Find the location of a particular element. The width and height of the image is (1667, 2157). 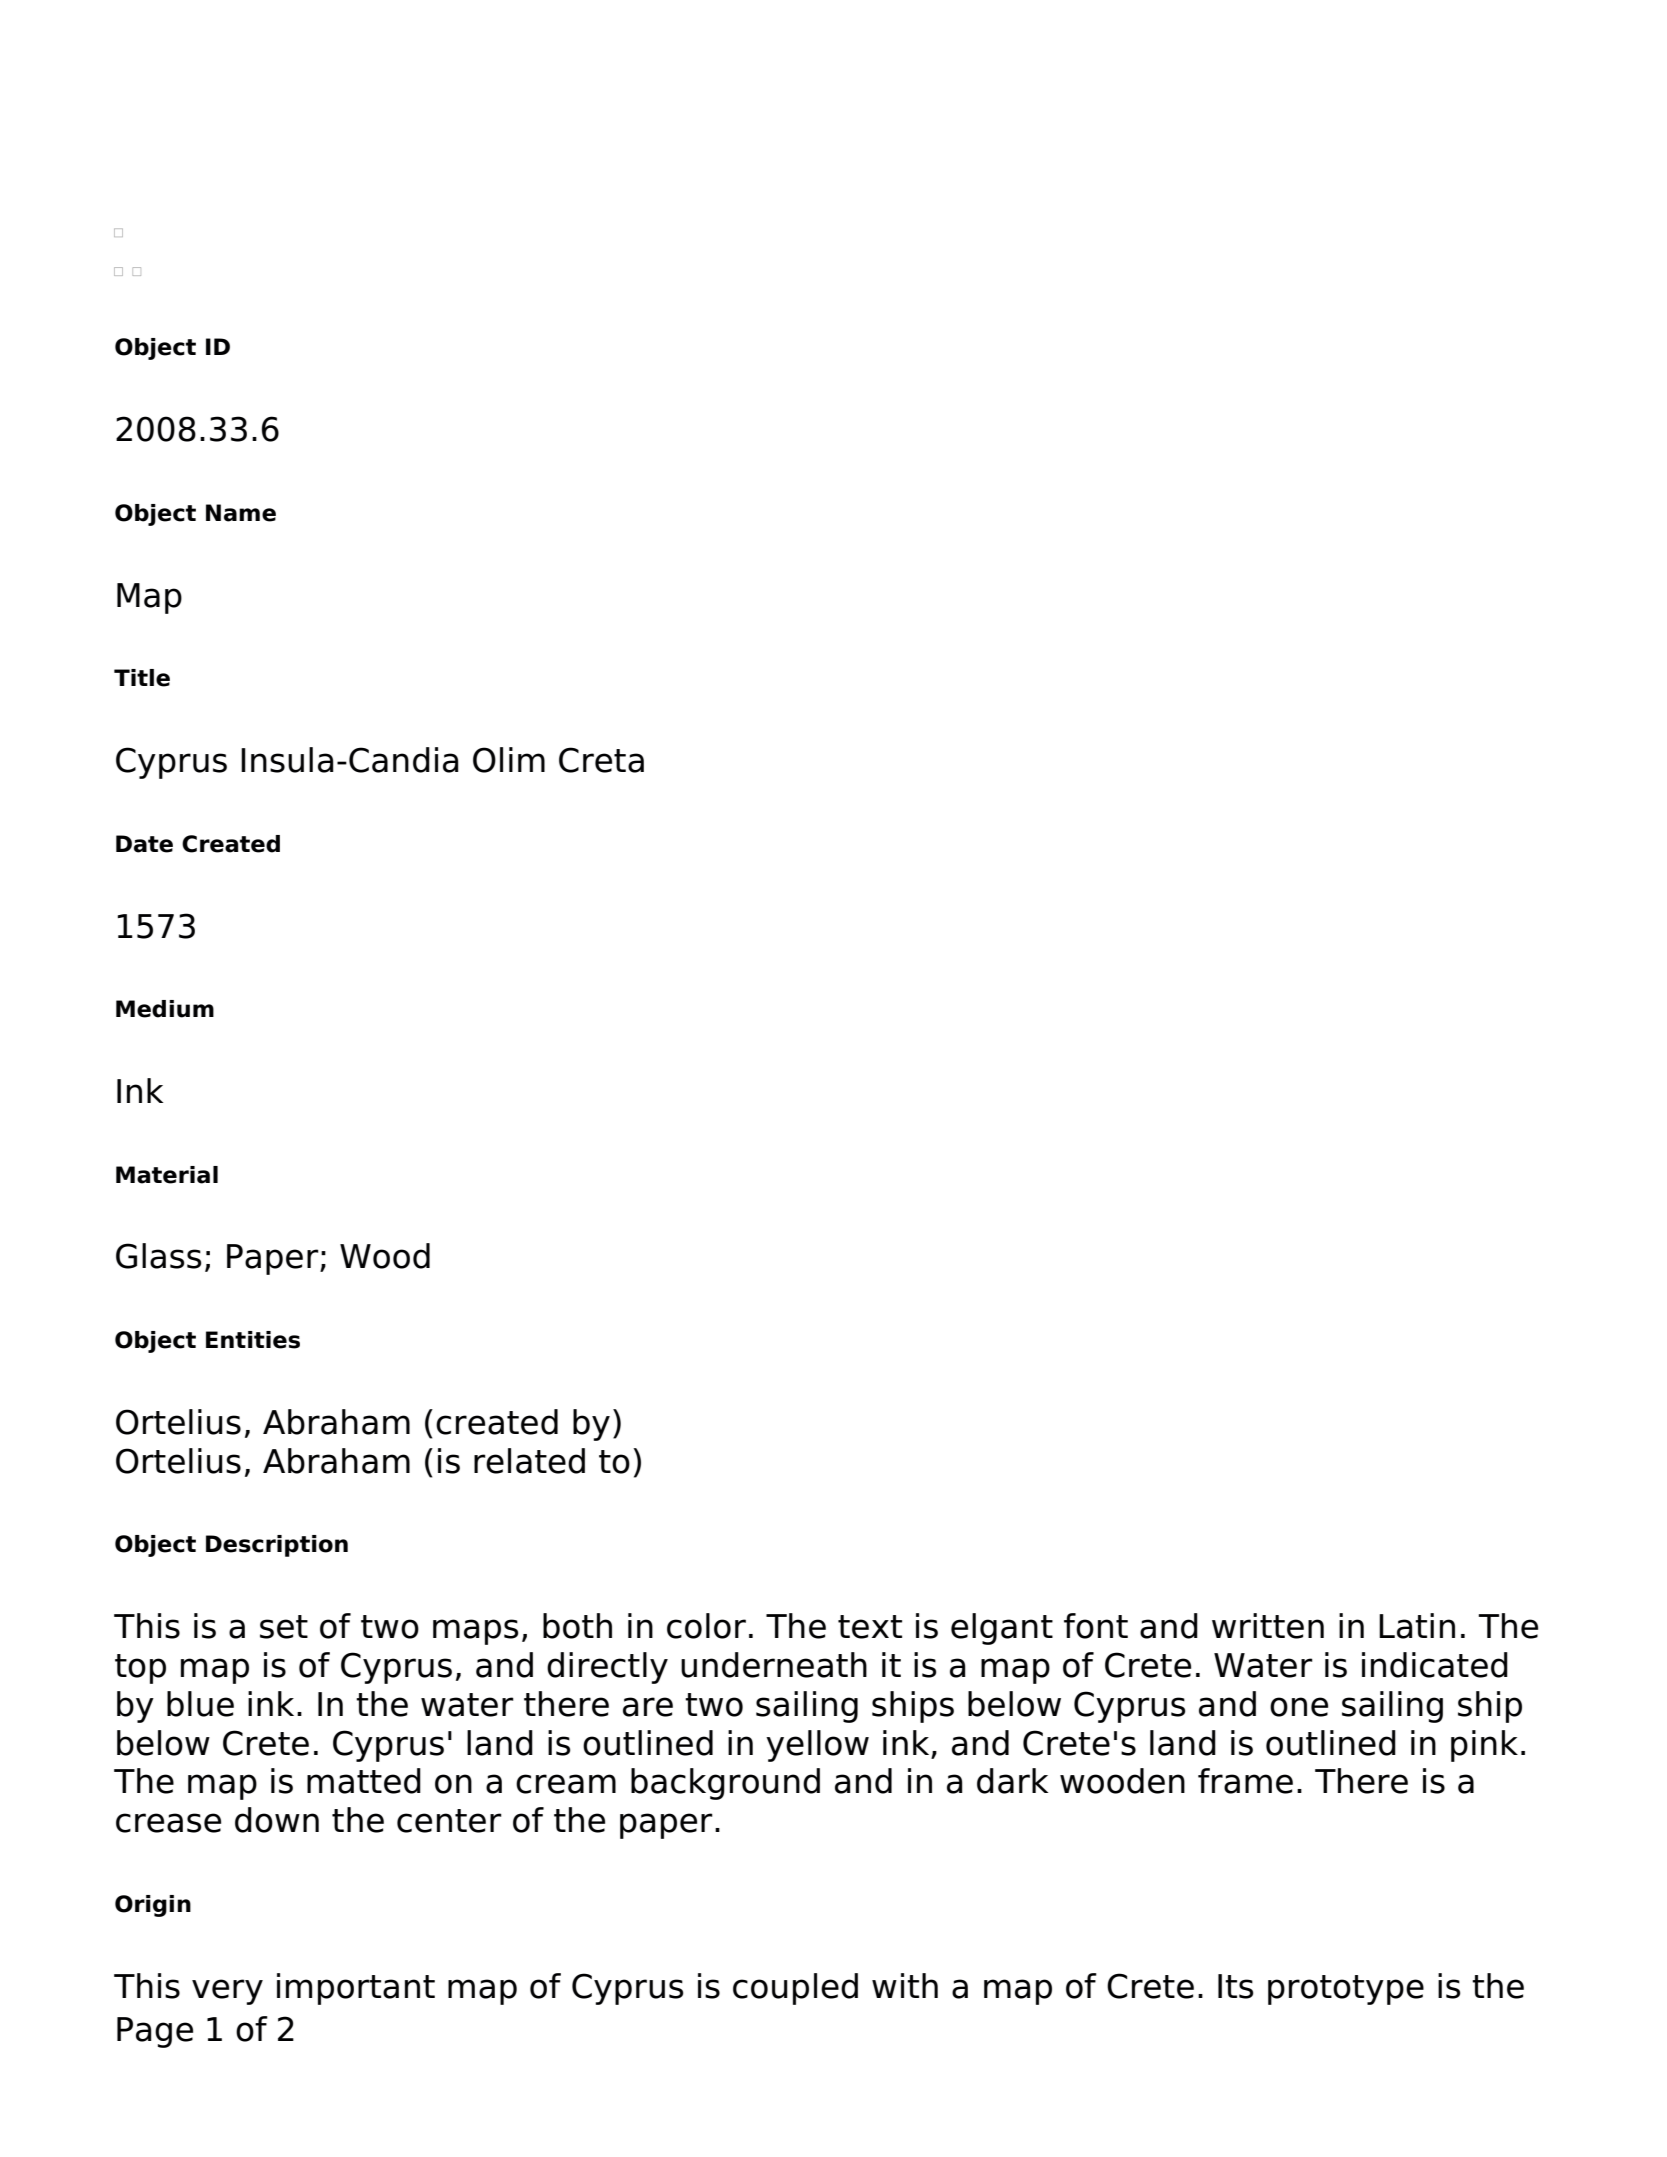

Date is located at coordinates (144, 844).
